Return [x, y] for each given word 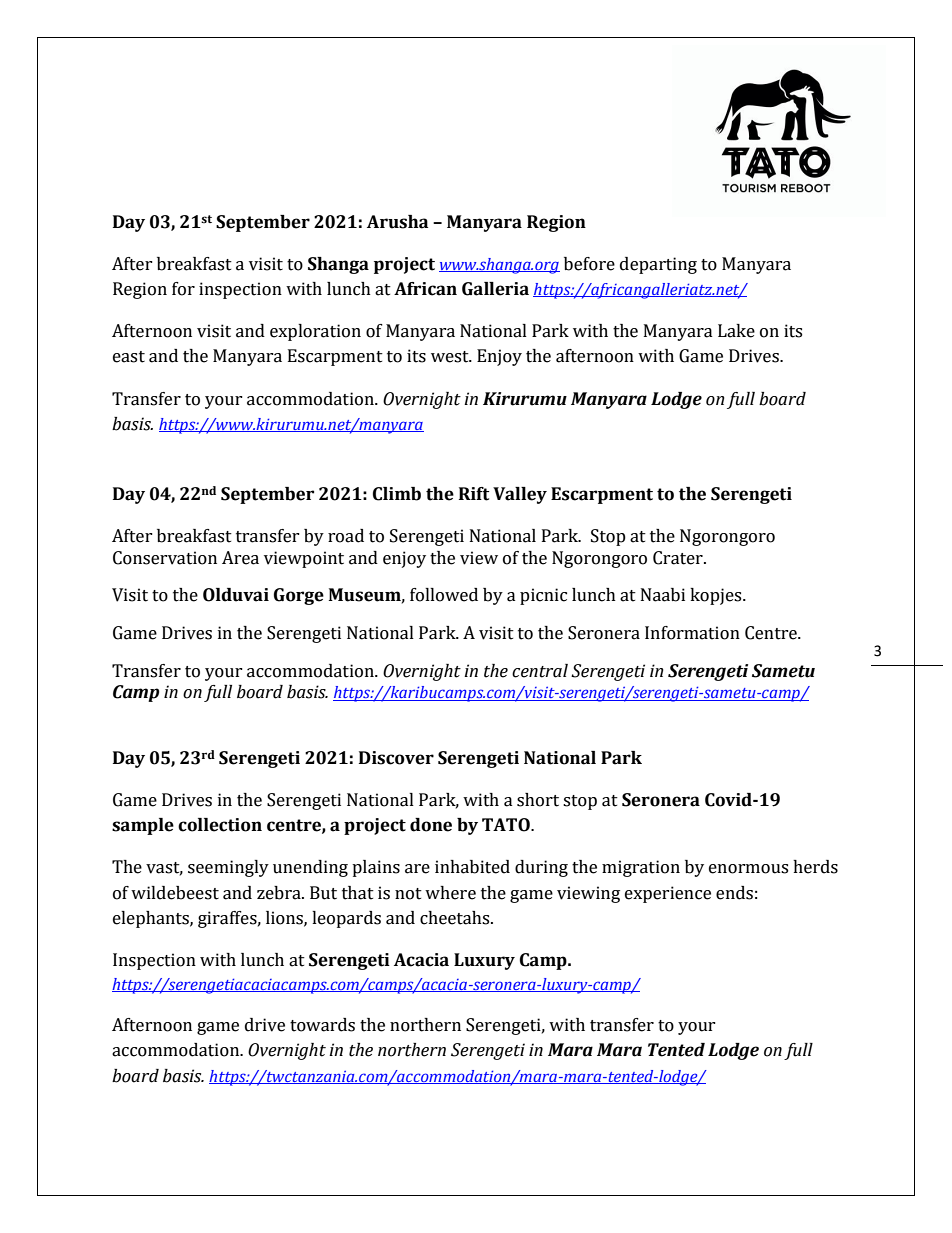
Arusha [397, 222]
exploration [315, 332]
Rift [474, 494]
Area [240, 558]
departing [658, 265]
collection [220, 825]
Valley [520, 495]
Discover [396, 758]
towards [322, 1025]
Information [692, 633]
